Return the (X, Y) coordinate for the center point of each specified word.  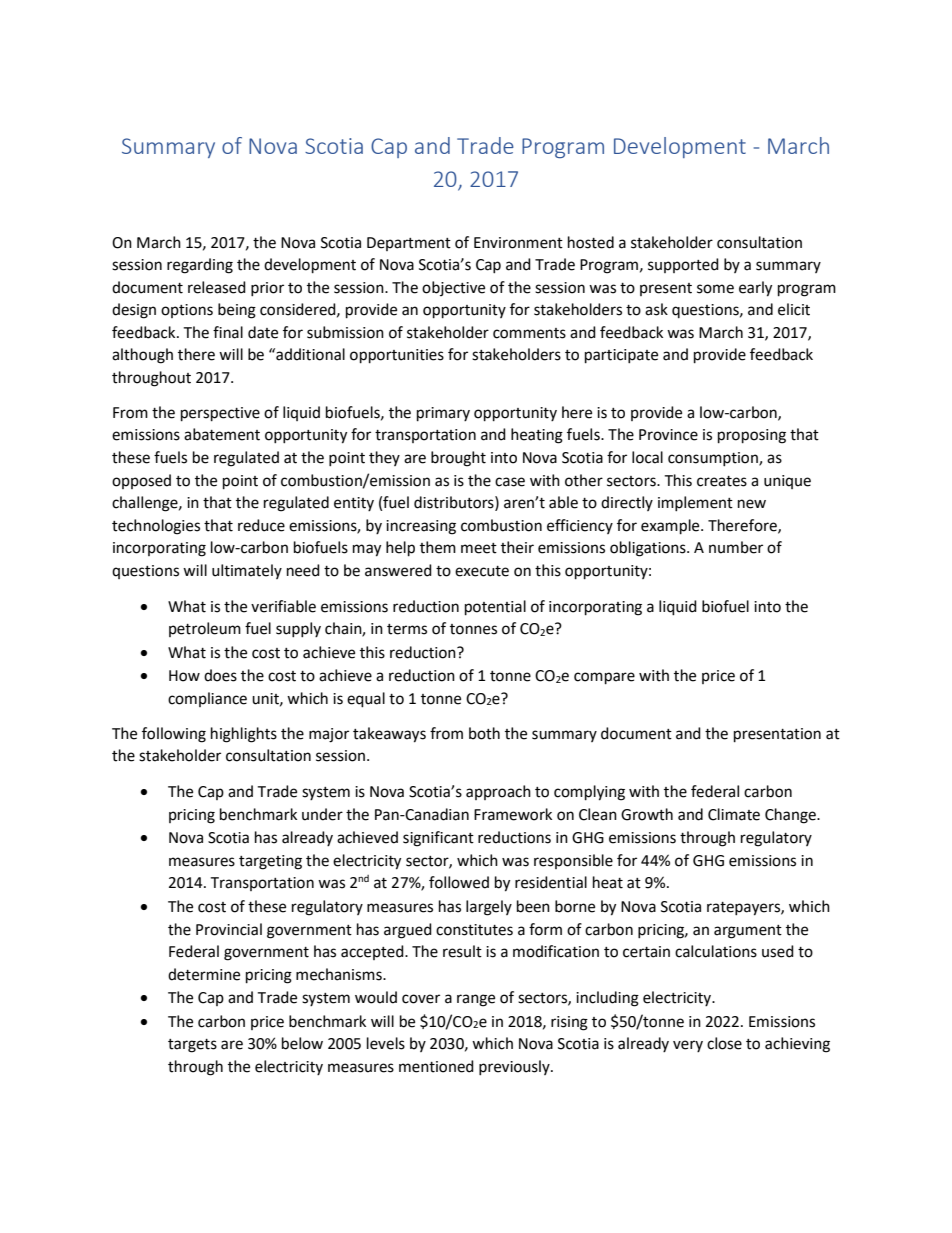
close (724, 1043)
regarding (200, 266)
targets (192, 1046)
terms (407, 629)
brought (458, 459)
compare (604, 678)
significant (438, 839)
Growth (647, 814)
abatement (222, 434)
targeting (270, 862)
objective (453, 288)
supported (683, 265)
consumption (714, 459)
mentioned (436, 1066)
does (220, 675)
